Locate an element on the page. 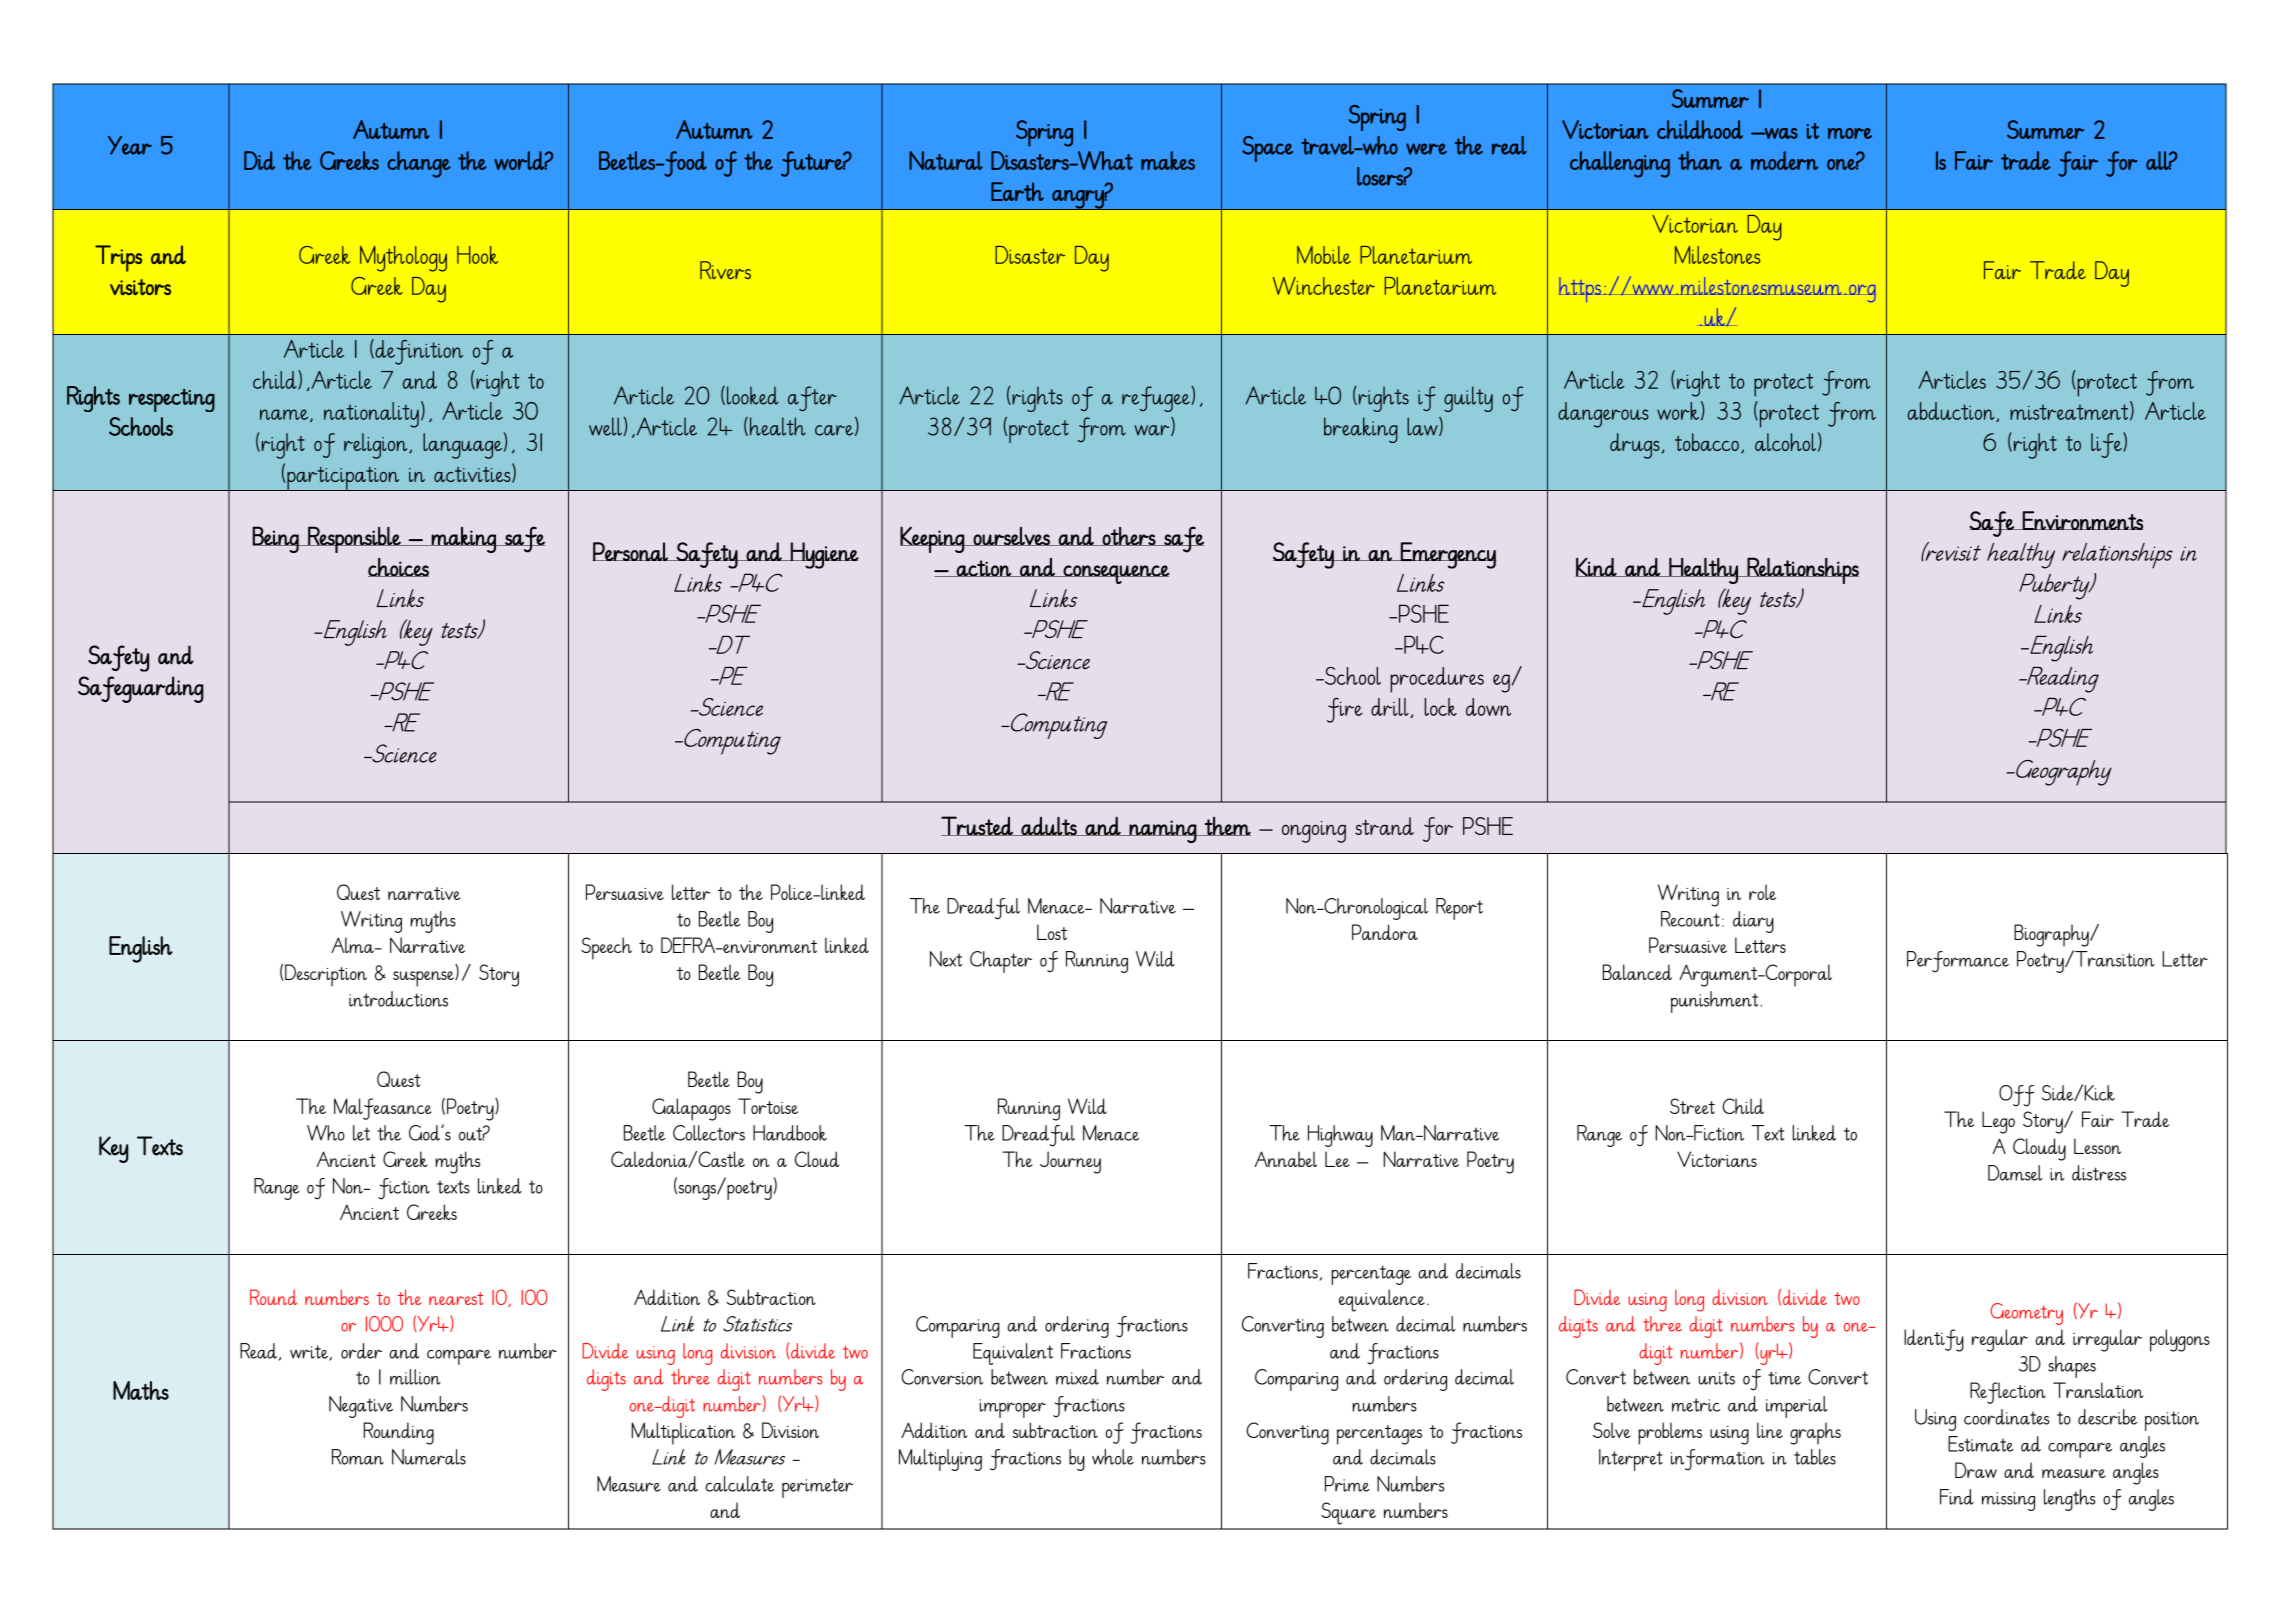 The height and width of the image is (1612, 2280). Roman is located at coordinates (358, 1457).
